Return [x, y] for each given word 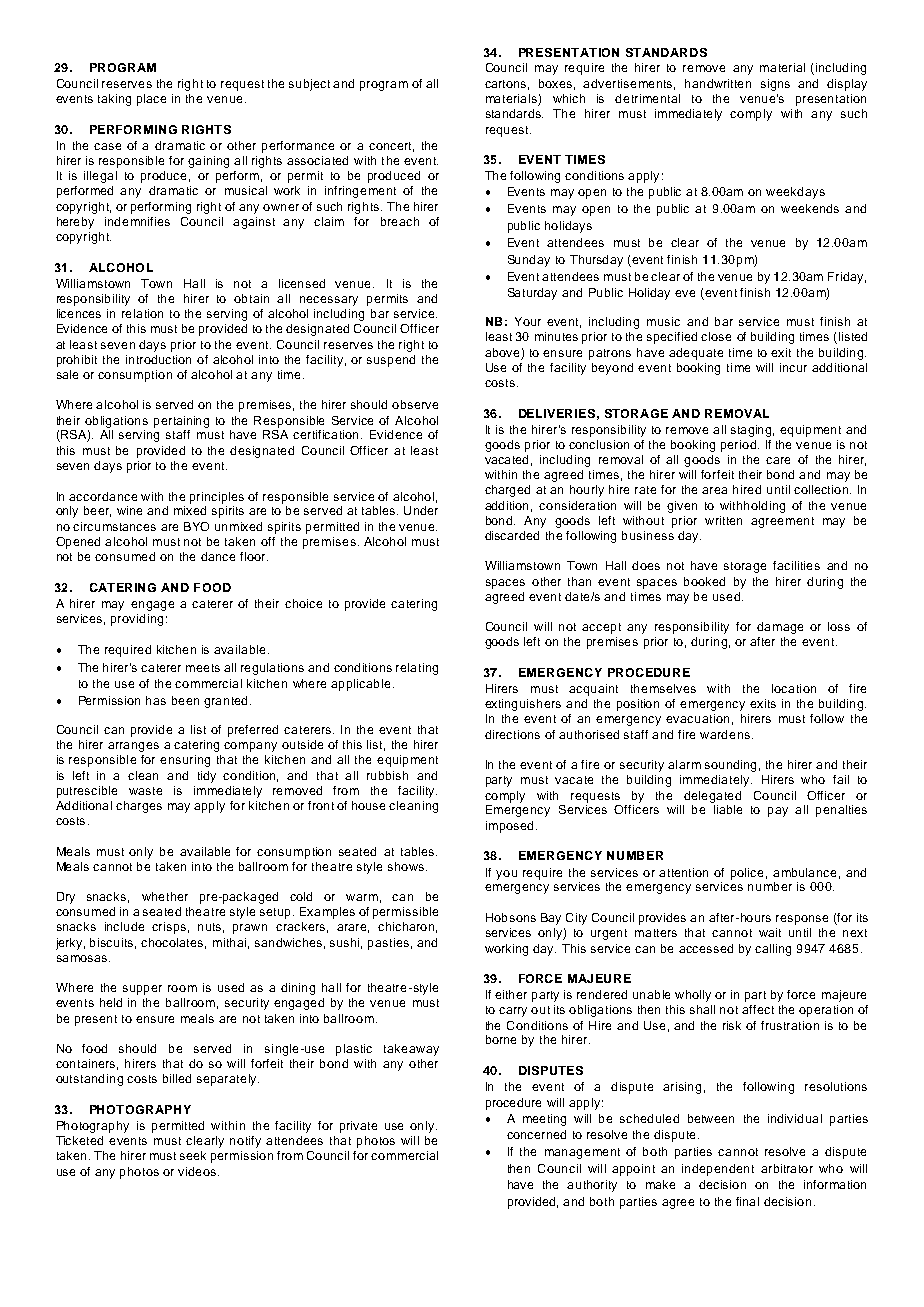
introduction [158, 359]
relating [417, 669]
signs [775, 85]
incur [793, 367]
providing [137, 620]
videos [197, 1171]
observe [415, 404]
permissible [405, 913]
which [569, 98]
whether [165, 896]
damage [780, 628]
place [151, 100]
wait [770, 932]
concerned [536, 1134]
